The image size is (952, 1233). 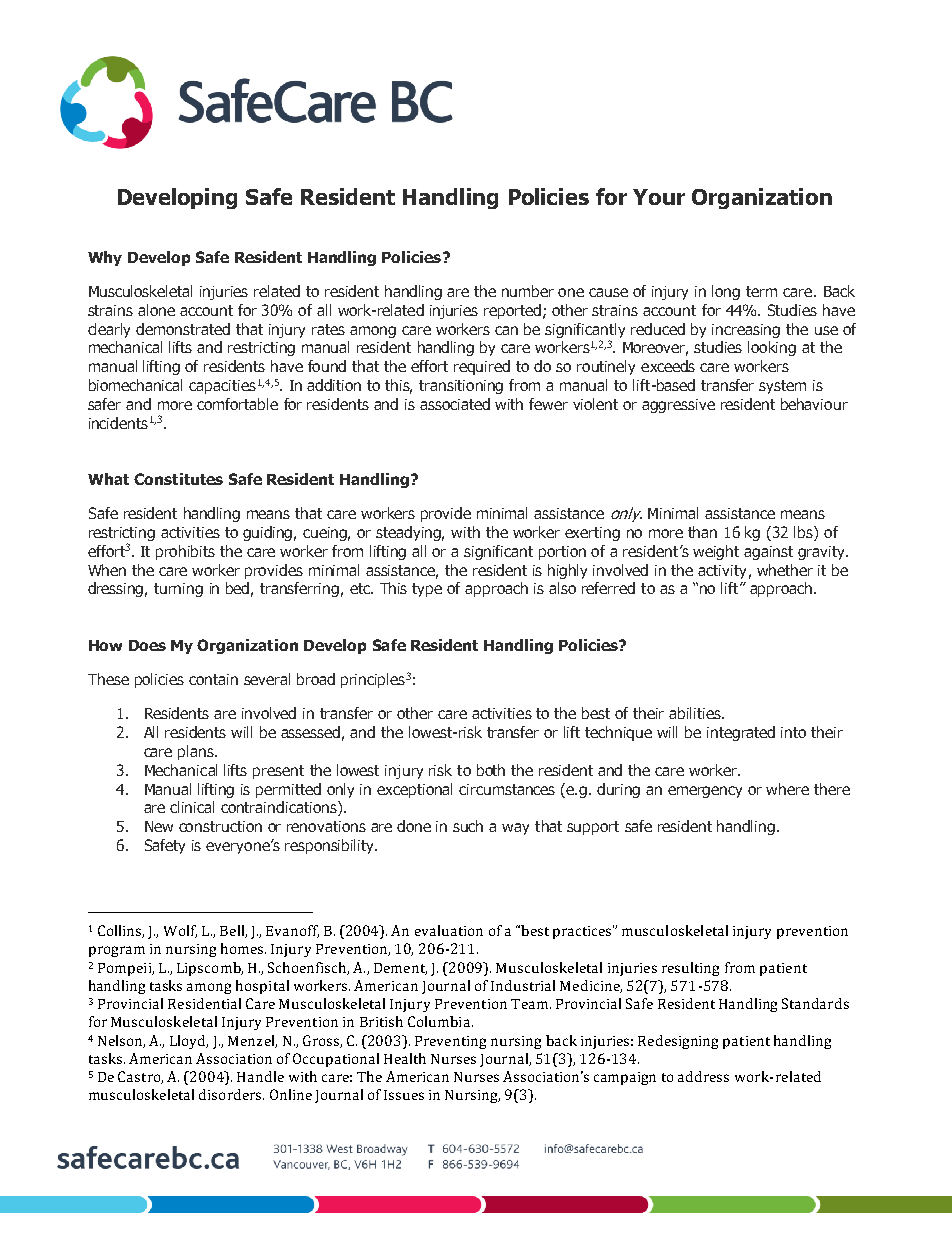 What do you see at coordinates (705, 792) in the screenshot?
I see `emergency` at bounding box center [705, 792].
